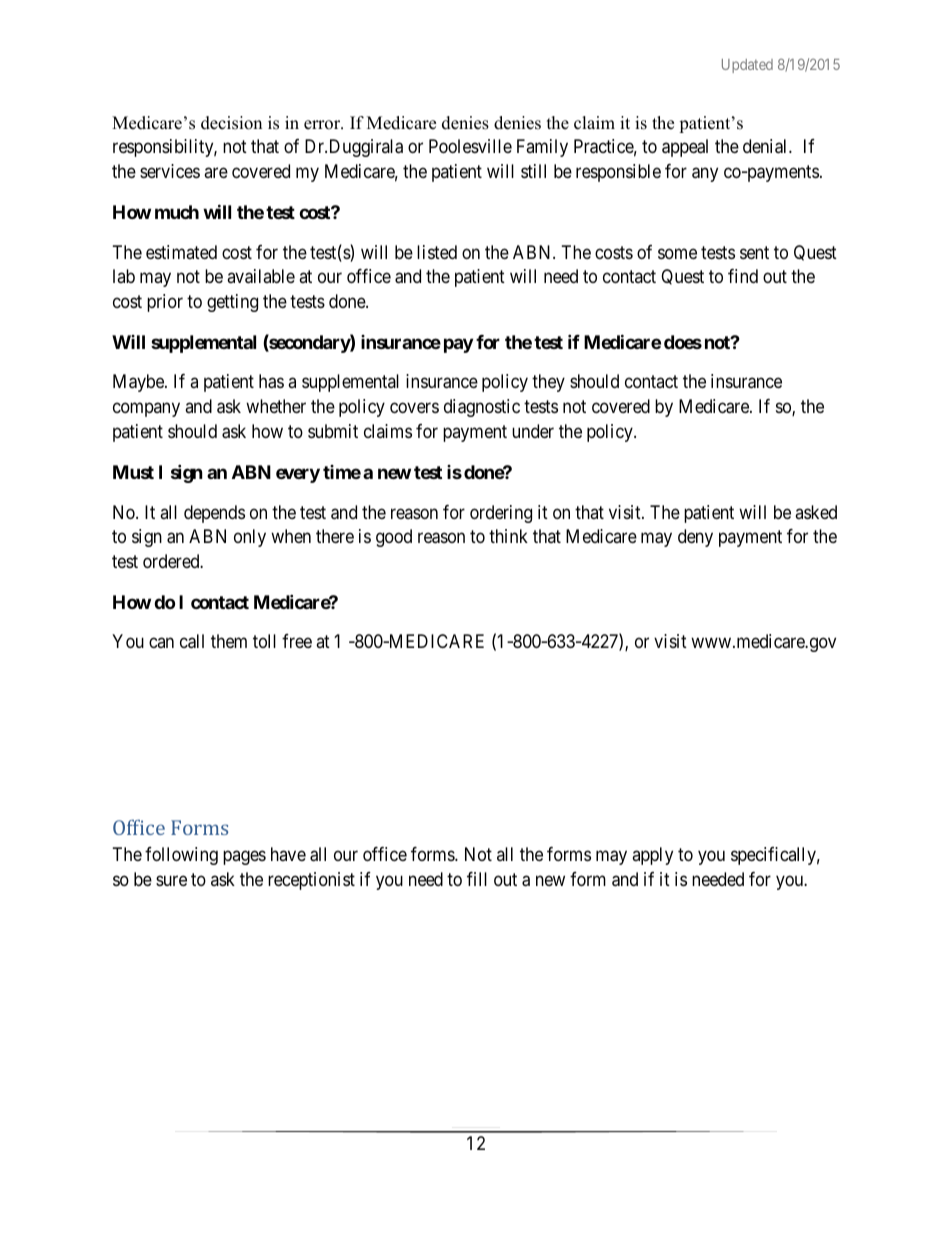  I want to click on think, so click(508, 536).
